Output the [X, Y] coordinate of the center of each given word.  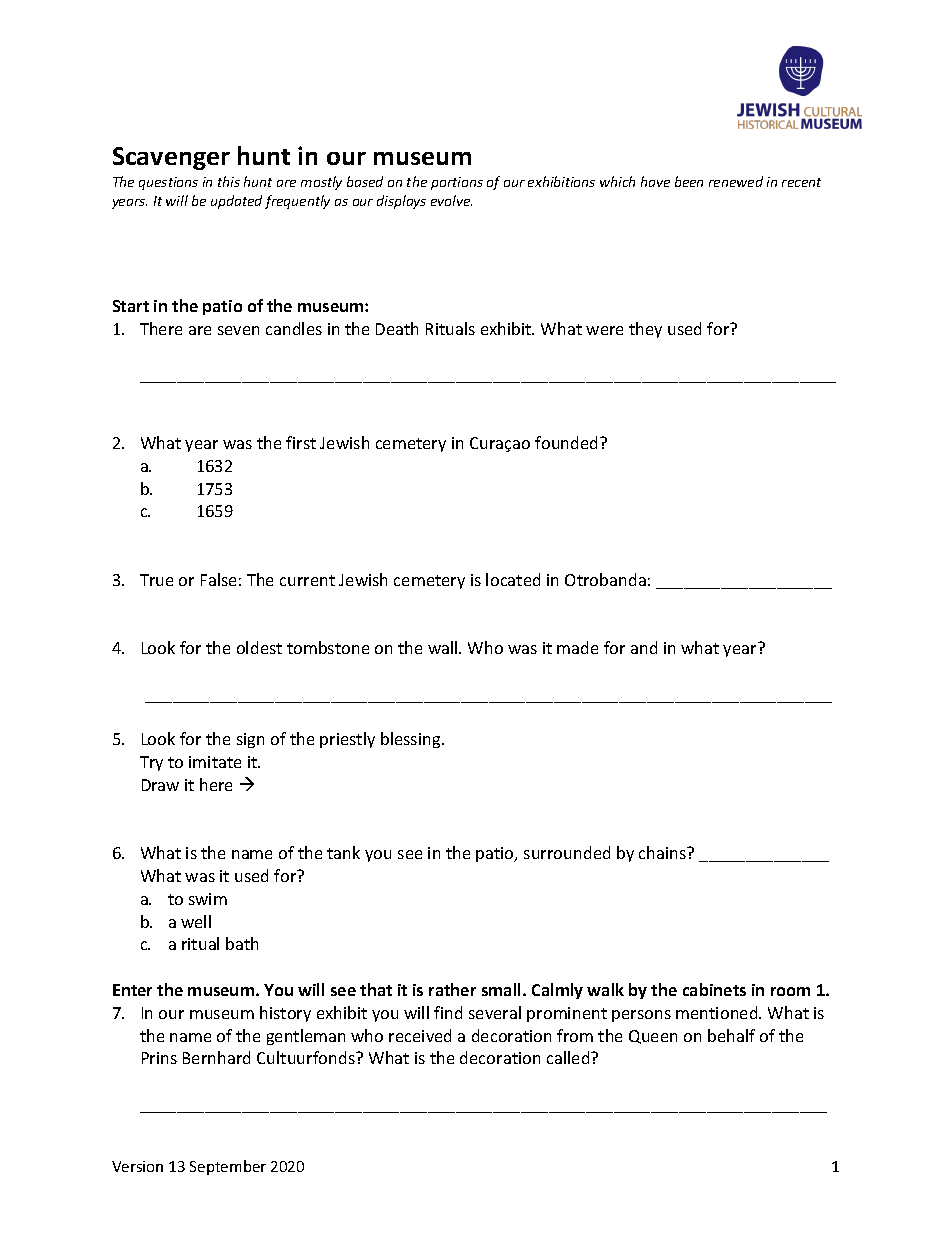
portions [457, 183]
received [420, 1035]
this [229, 181]
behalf [731, 1035]
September [228, 1167]
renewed [736, 181]
